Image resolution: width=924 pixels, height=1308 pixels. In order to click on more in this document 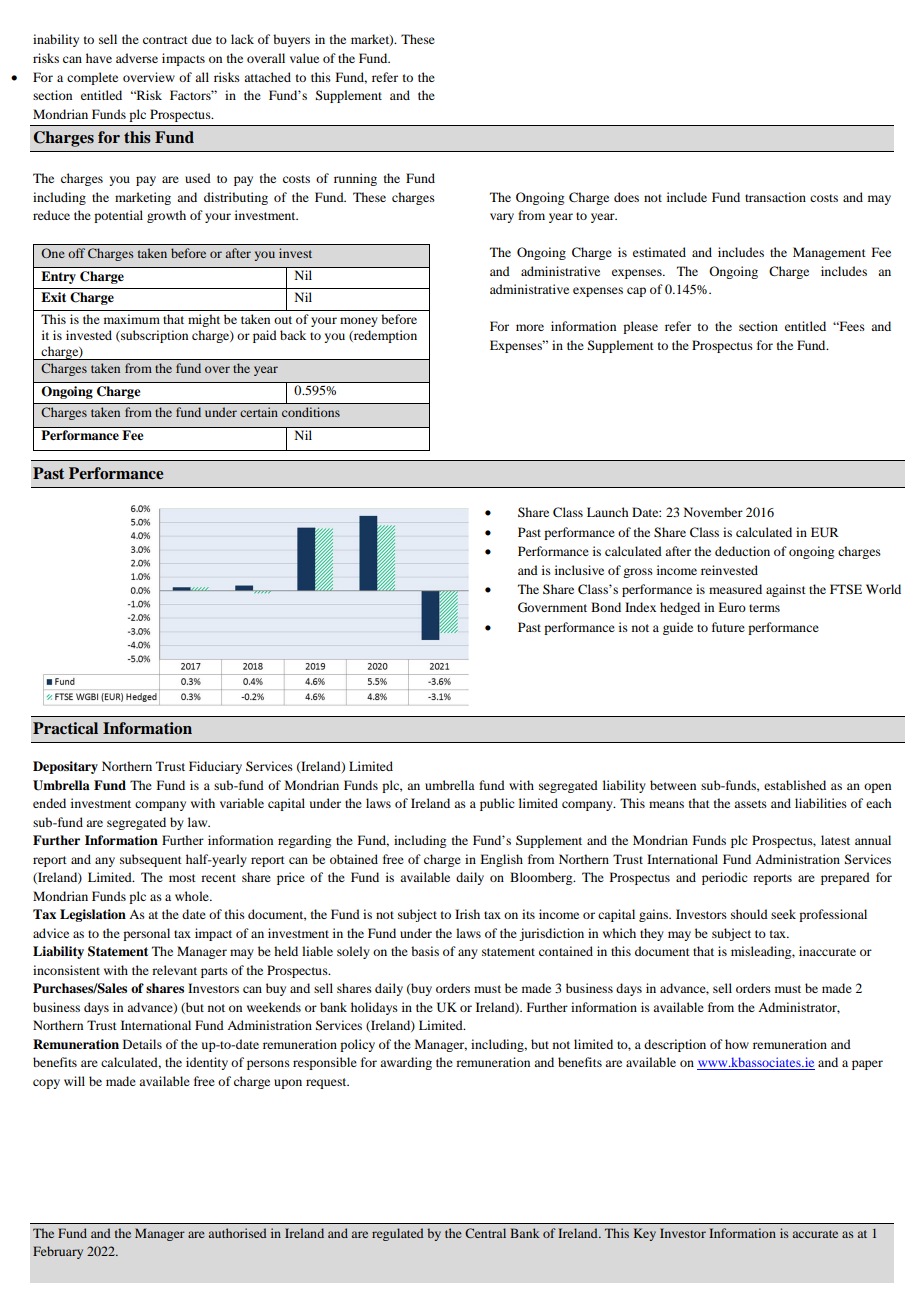, I will do `click(530, 327)`.
